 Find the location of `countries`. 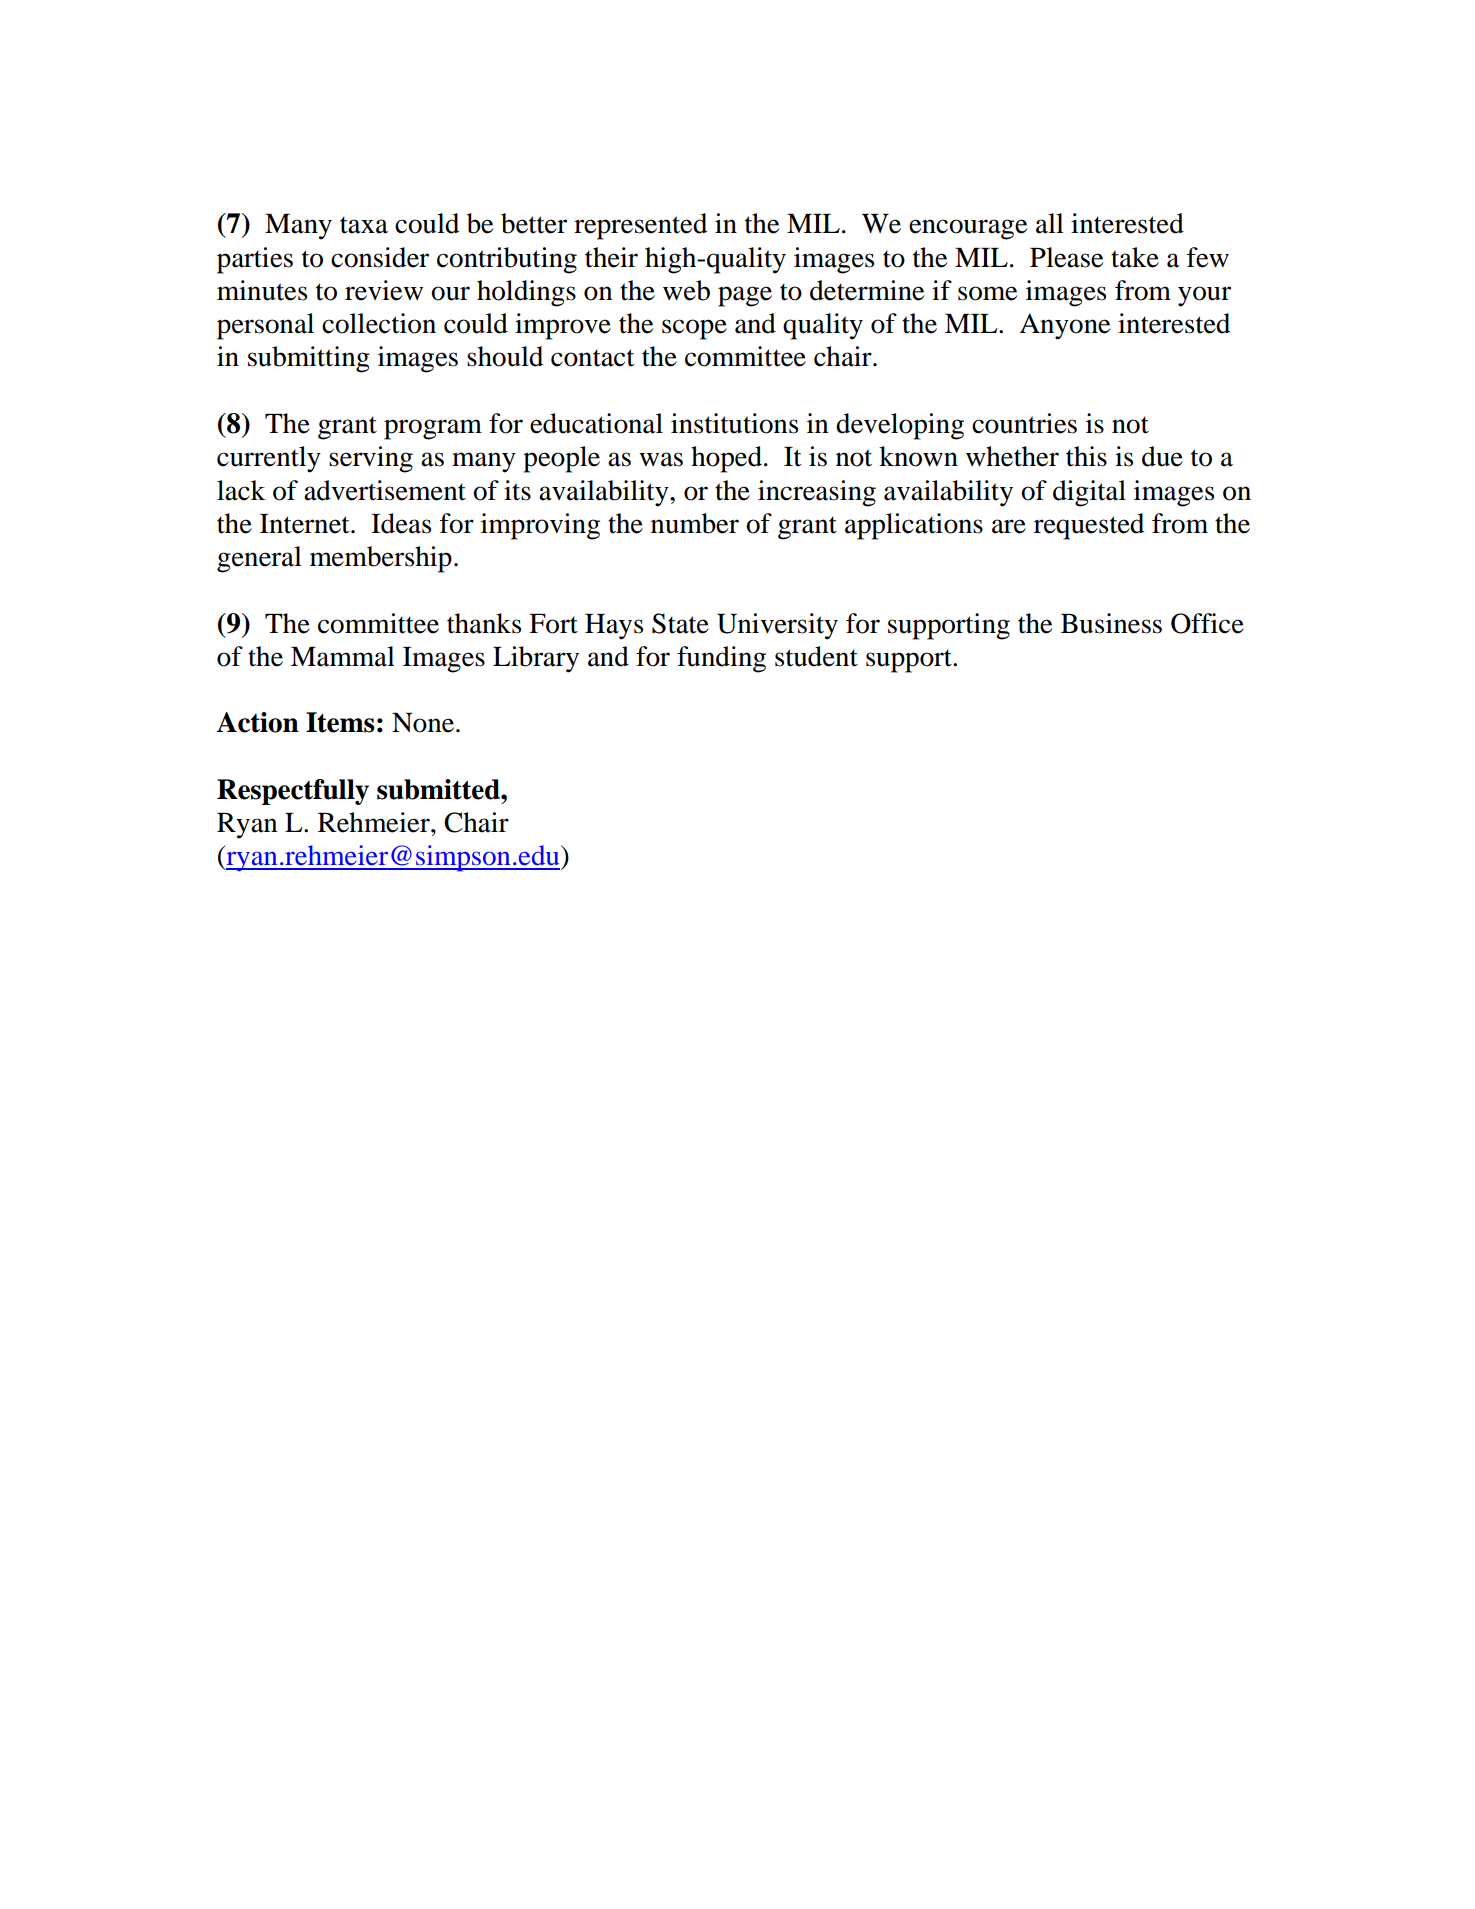

countries is located at coordinates (1024, 423).
